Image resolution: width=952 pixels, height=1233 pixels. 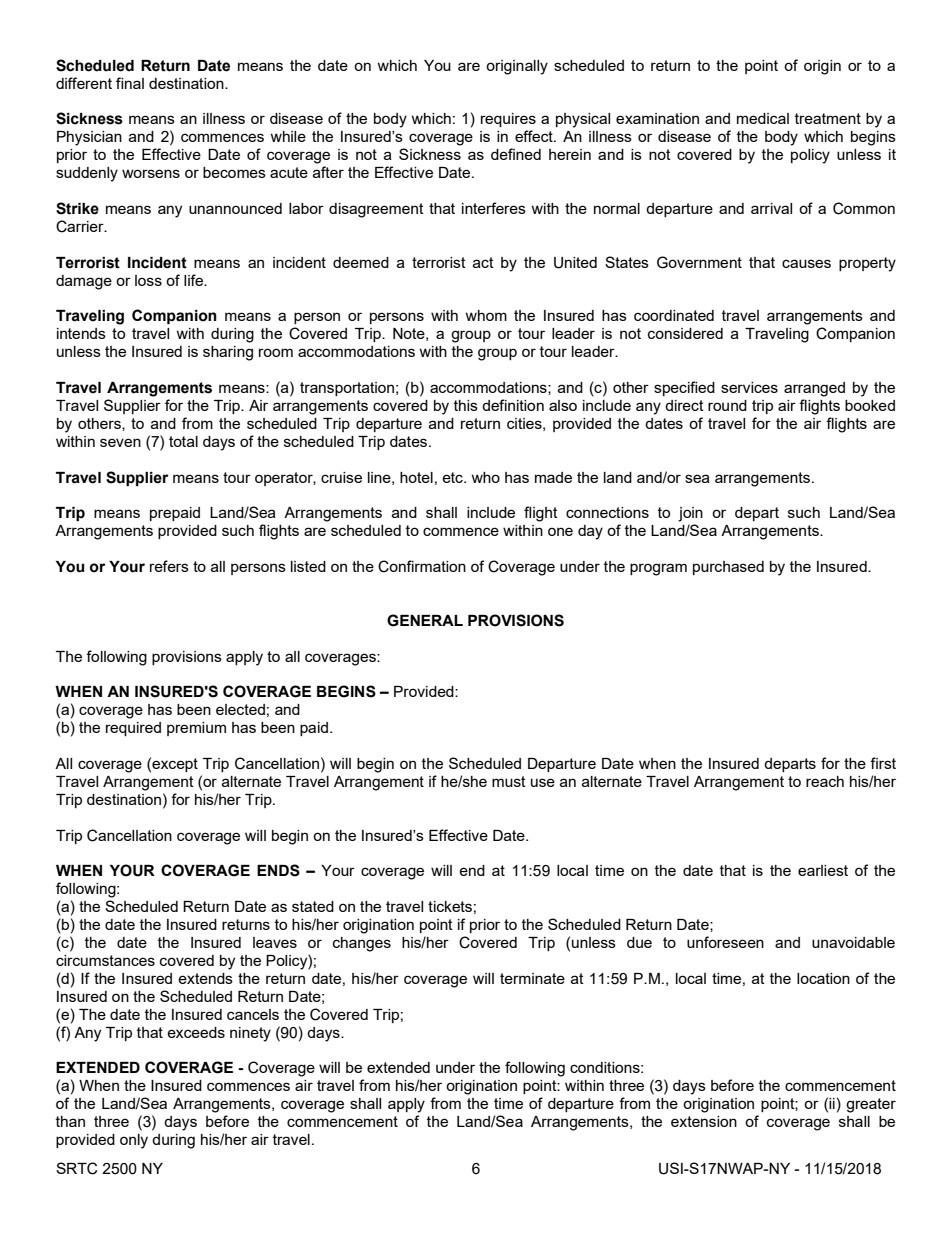 I want to click on must, so click(x=509, y=781).
